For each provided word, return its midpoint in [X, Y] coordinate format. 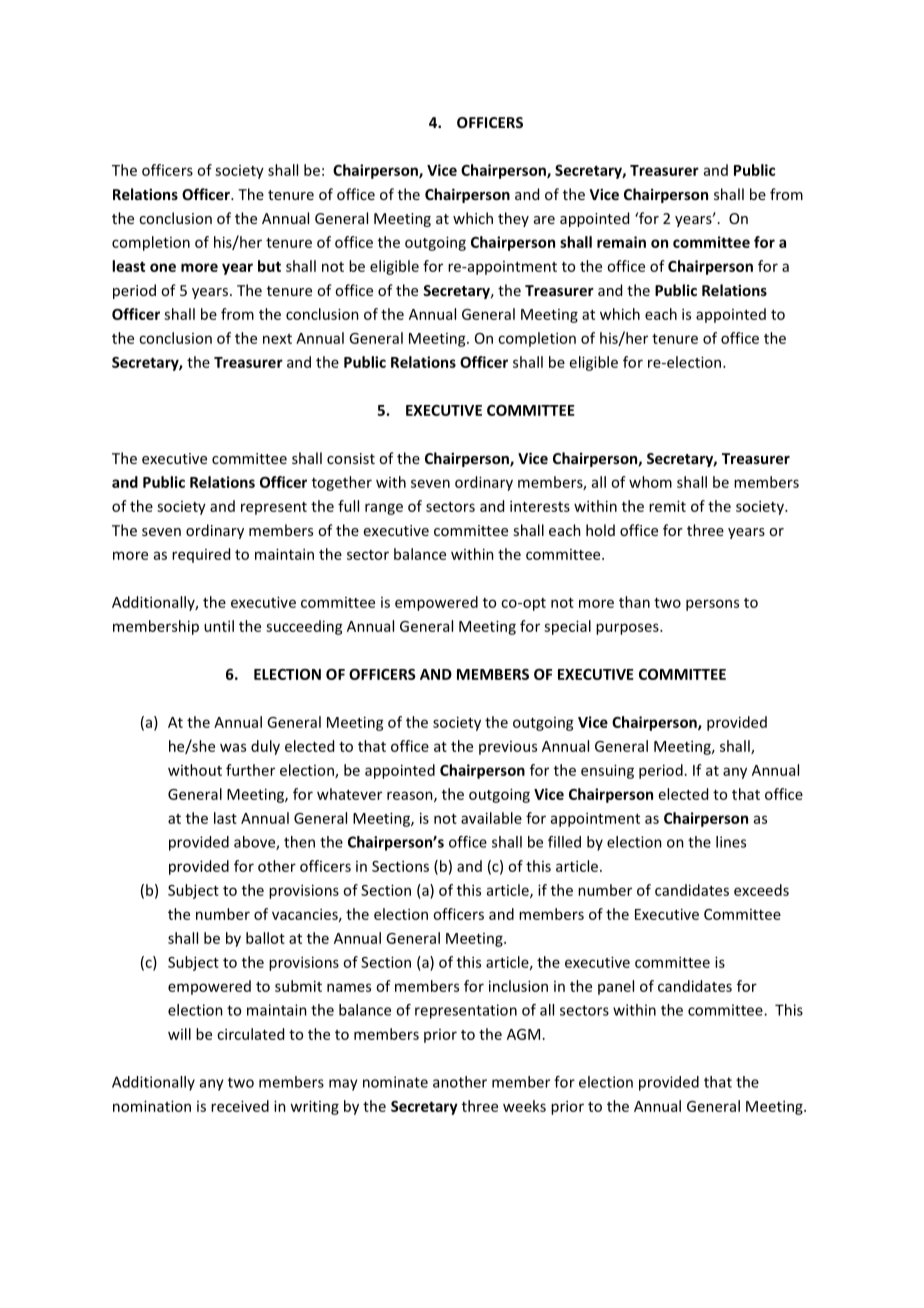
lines [731, 842]
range [384, 509]
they [513, 219]
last [225, 818]
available [491, 818]
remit [667, 506]
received [240, 1106]
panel [616, 987]
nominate [395, 1082]
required [201, 555]
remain [621, 242]
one [163, 267]
